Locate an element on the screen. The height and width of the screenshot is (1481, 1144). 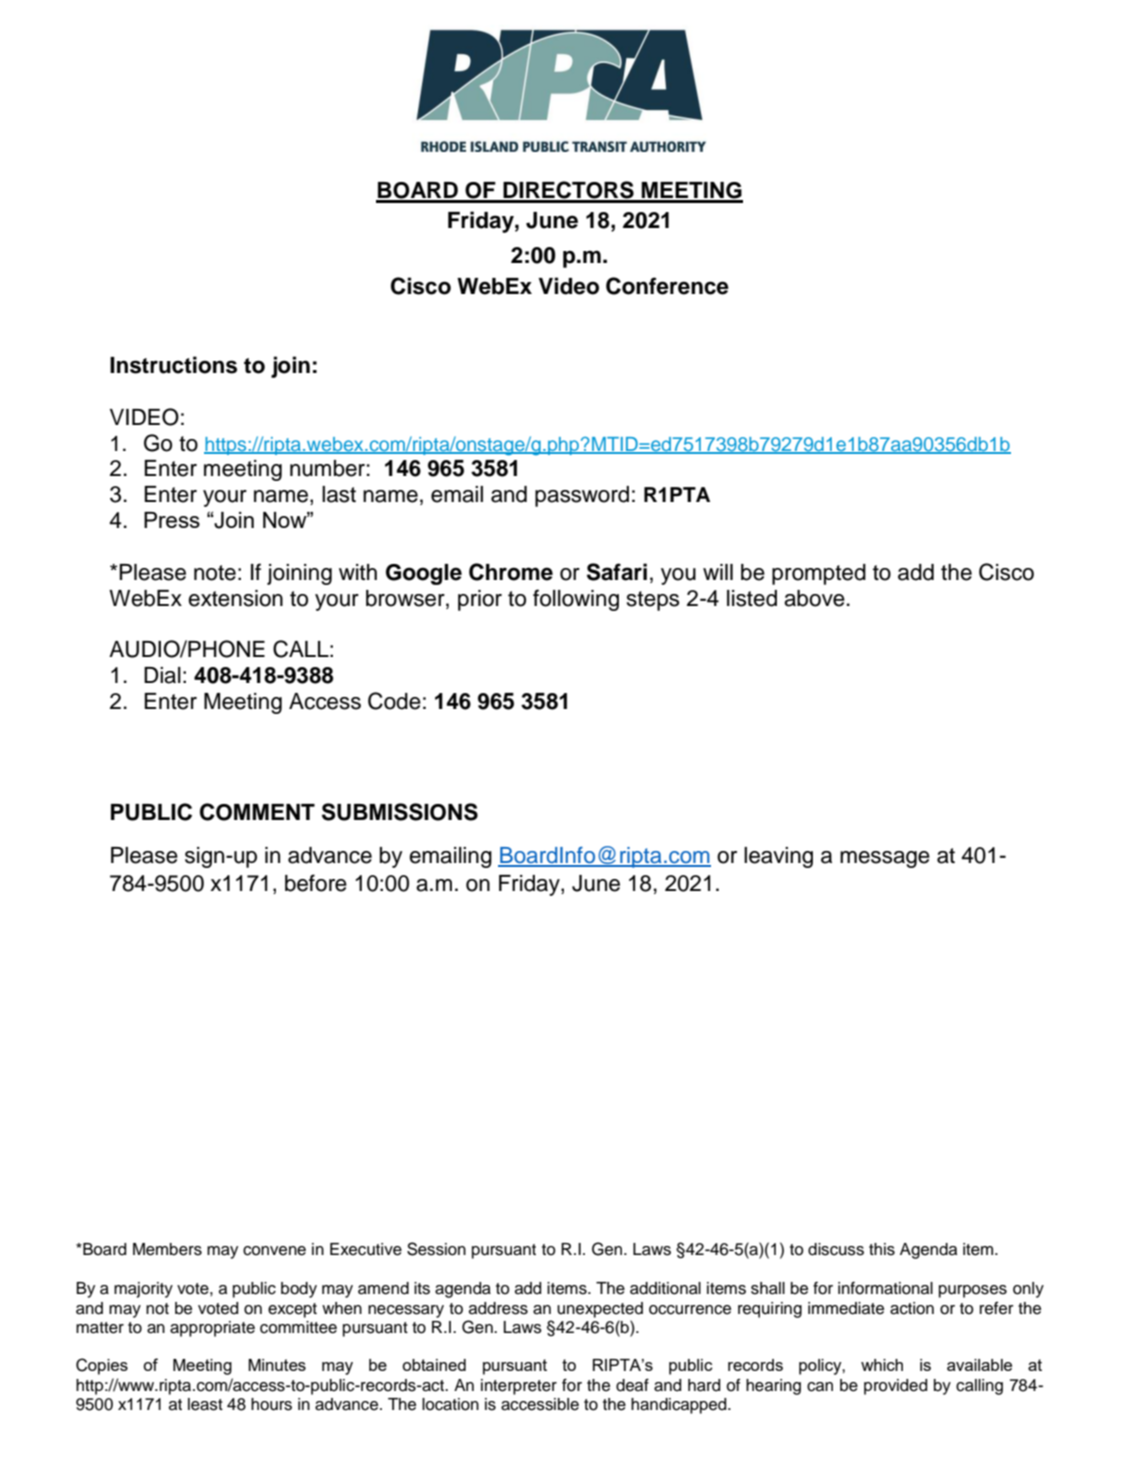
message is located at coordinates (885, 859).
